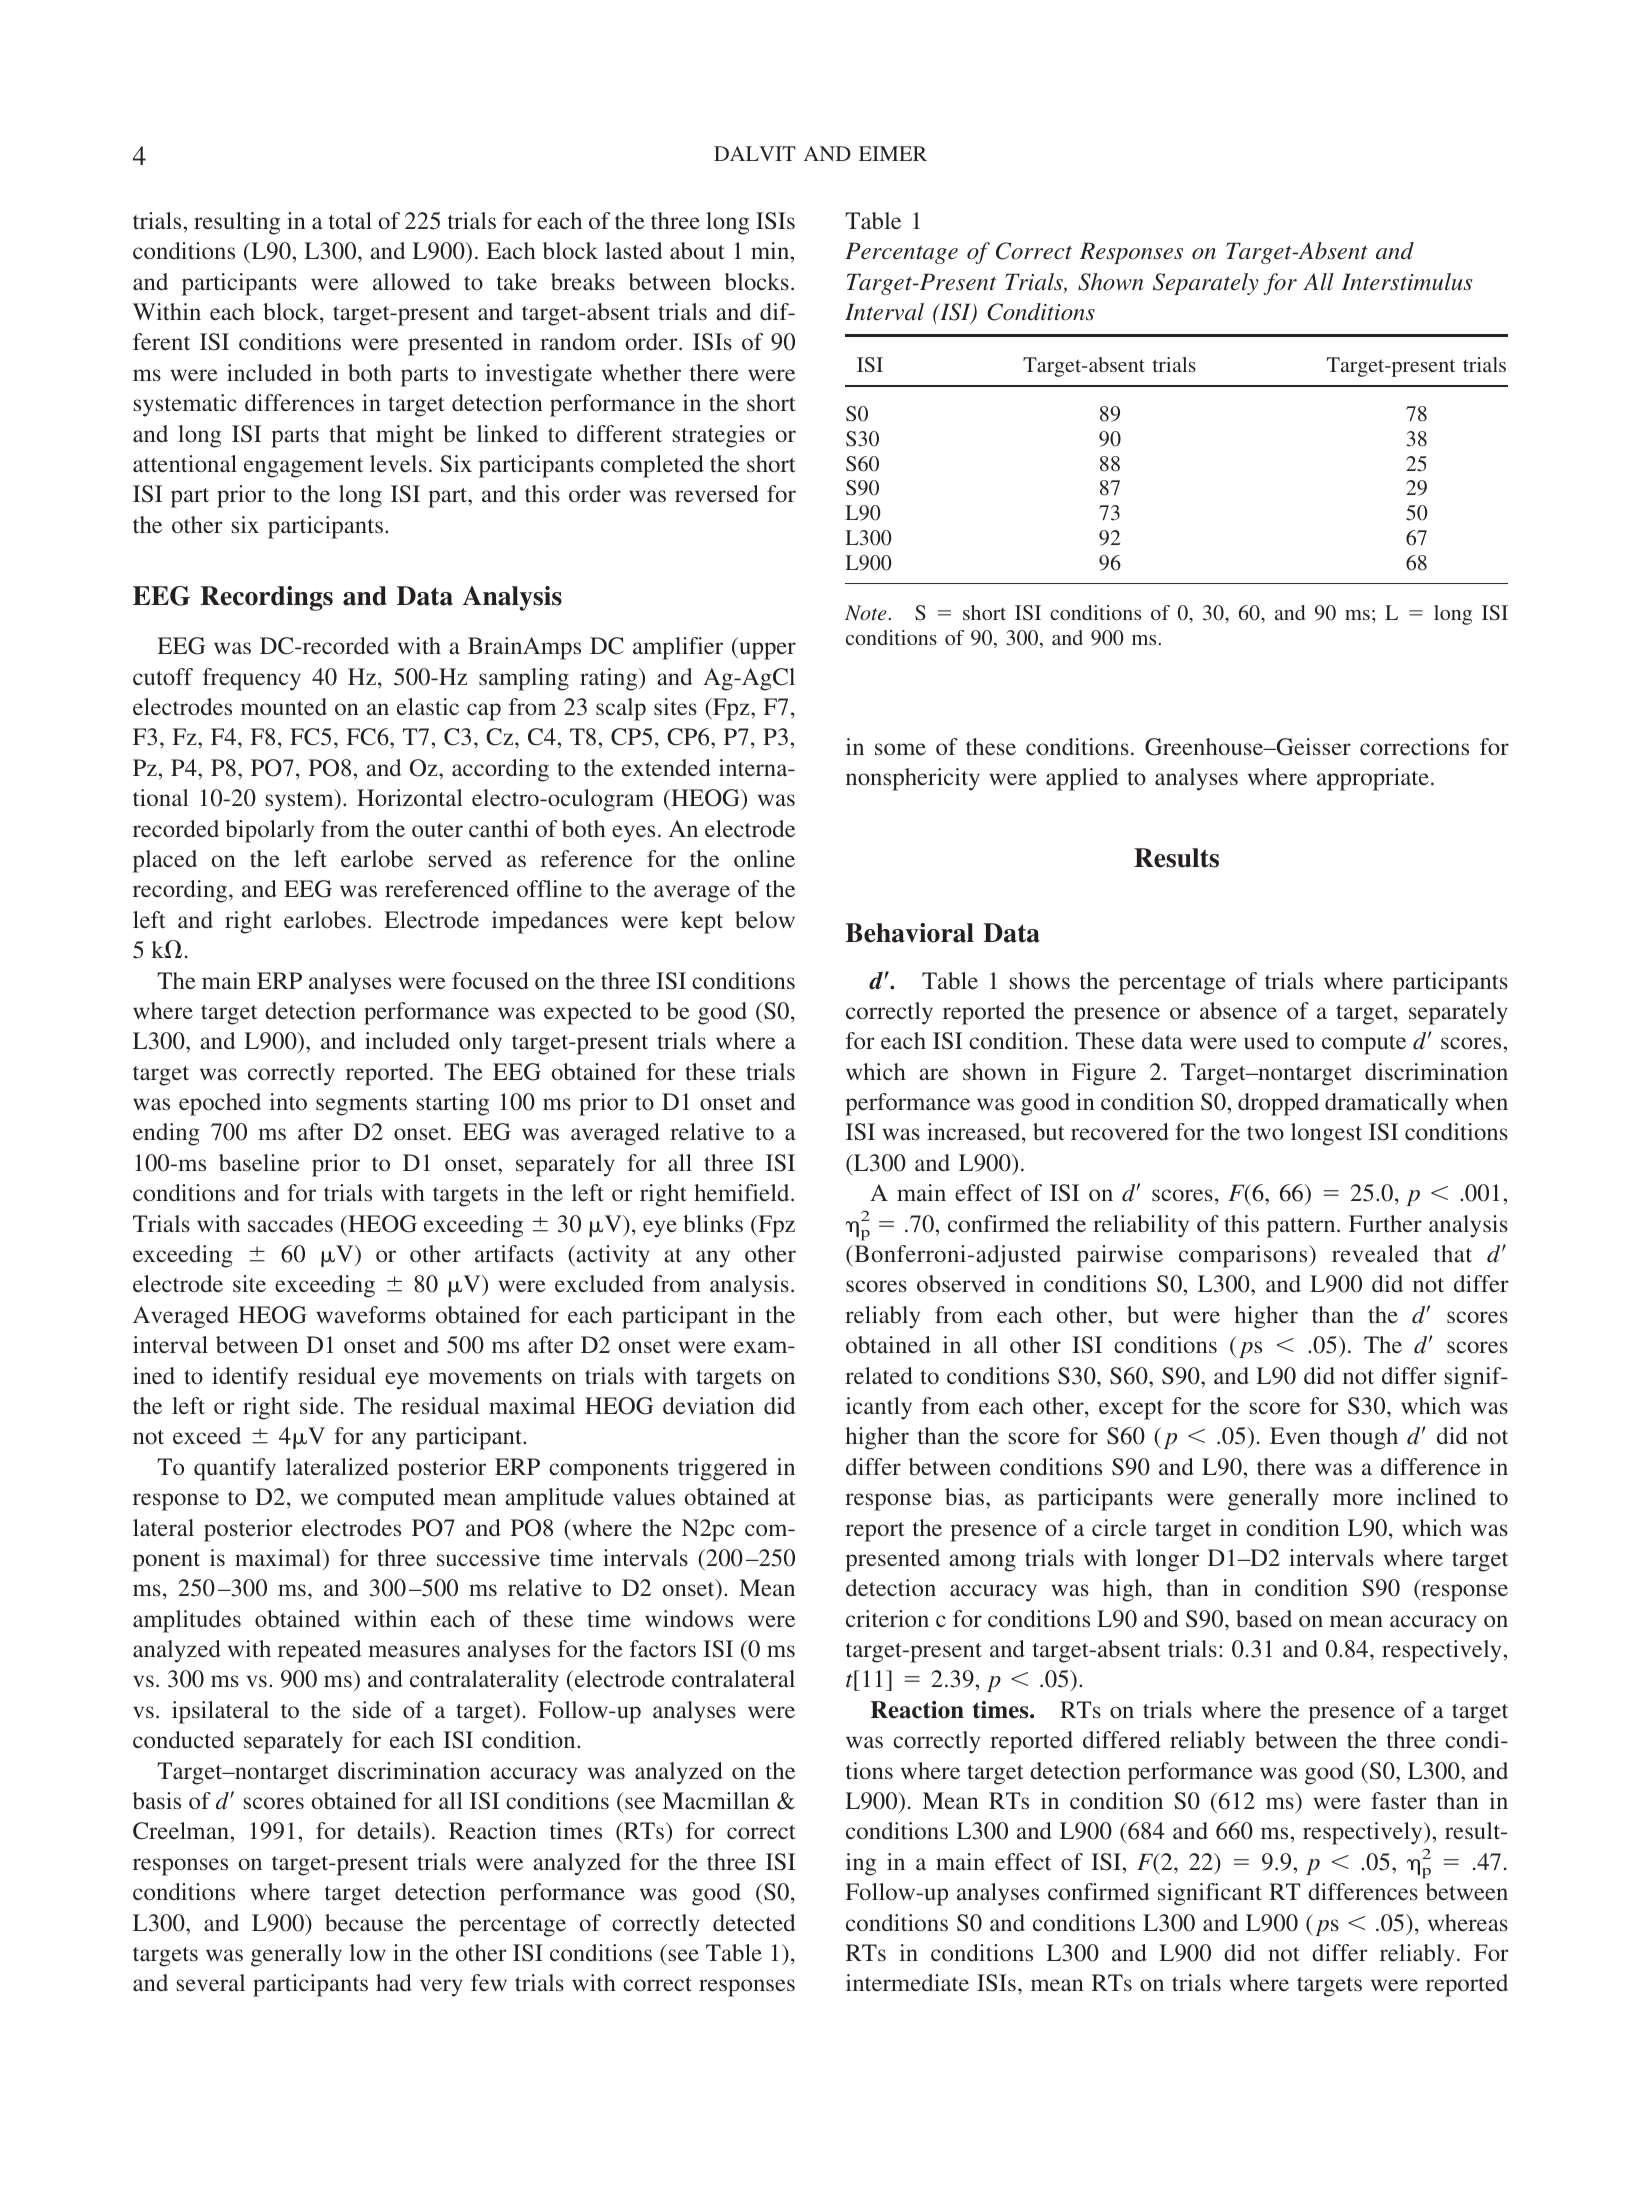 The image size is (1641, 2188). Describe the element at coordinates (934, 1074) in the screenshot. I see `are` at that location.
